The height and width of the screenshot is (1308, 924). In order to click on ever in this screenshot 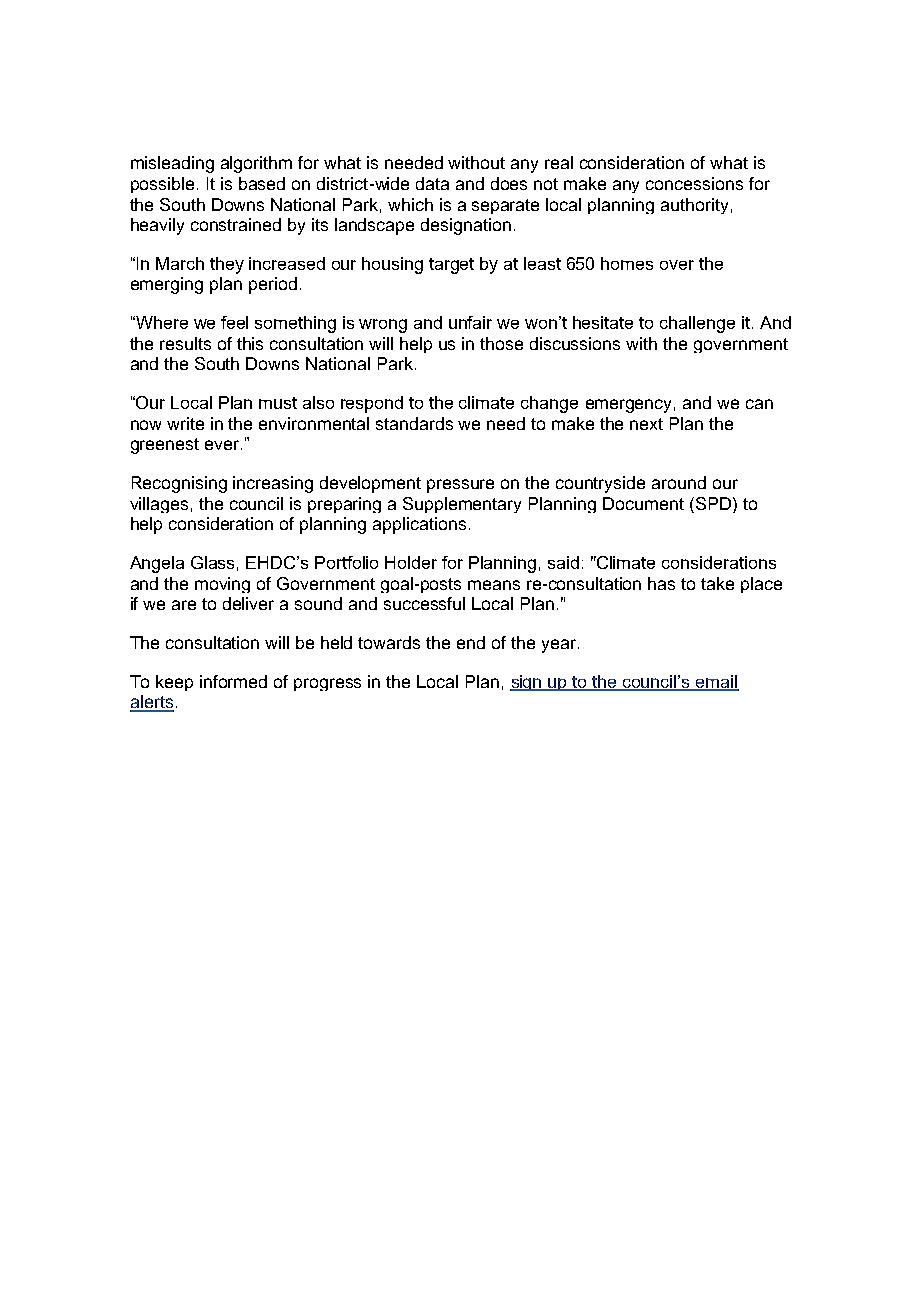, I will do `click(223, 445)`.
